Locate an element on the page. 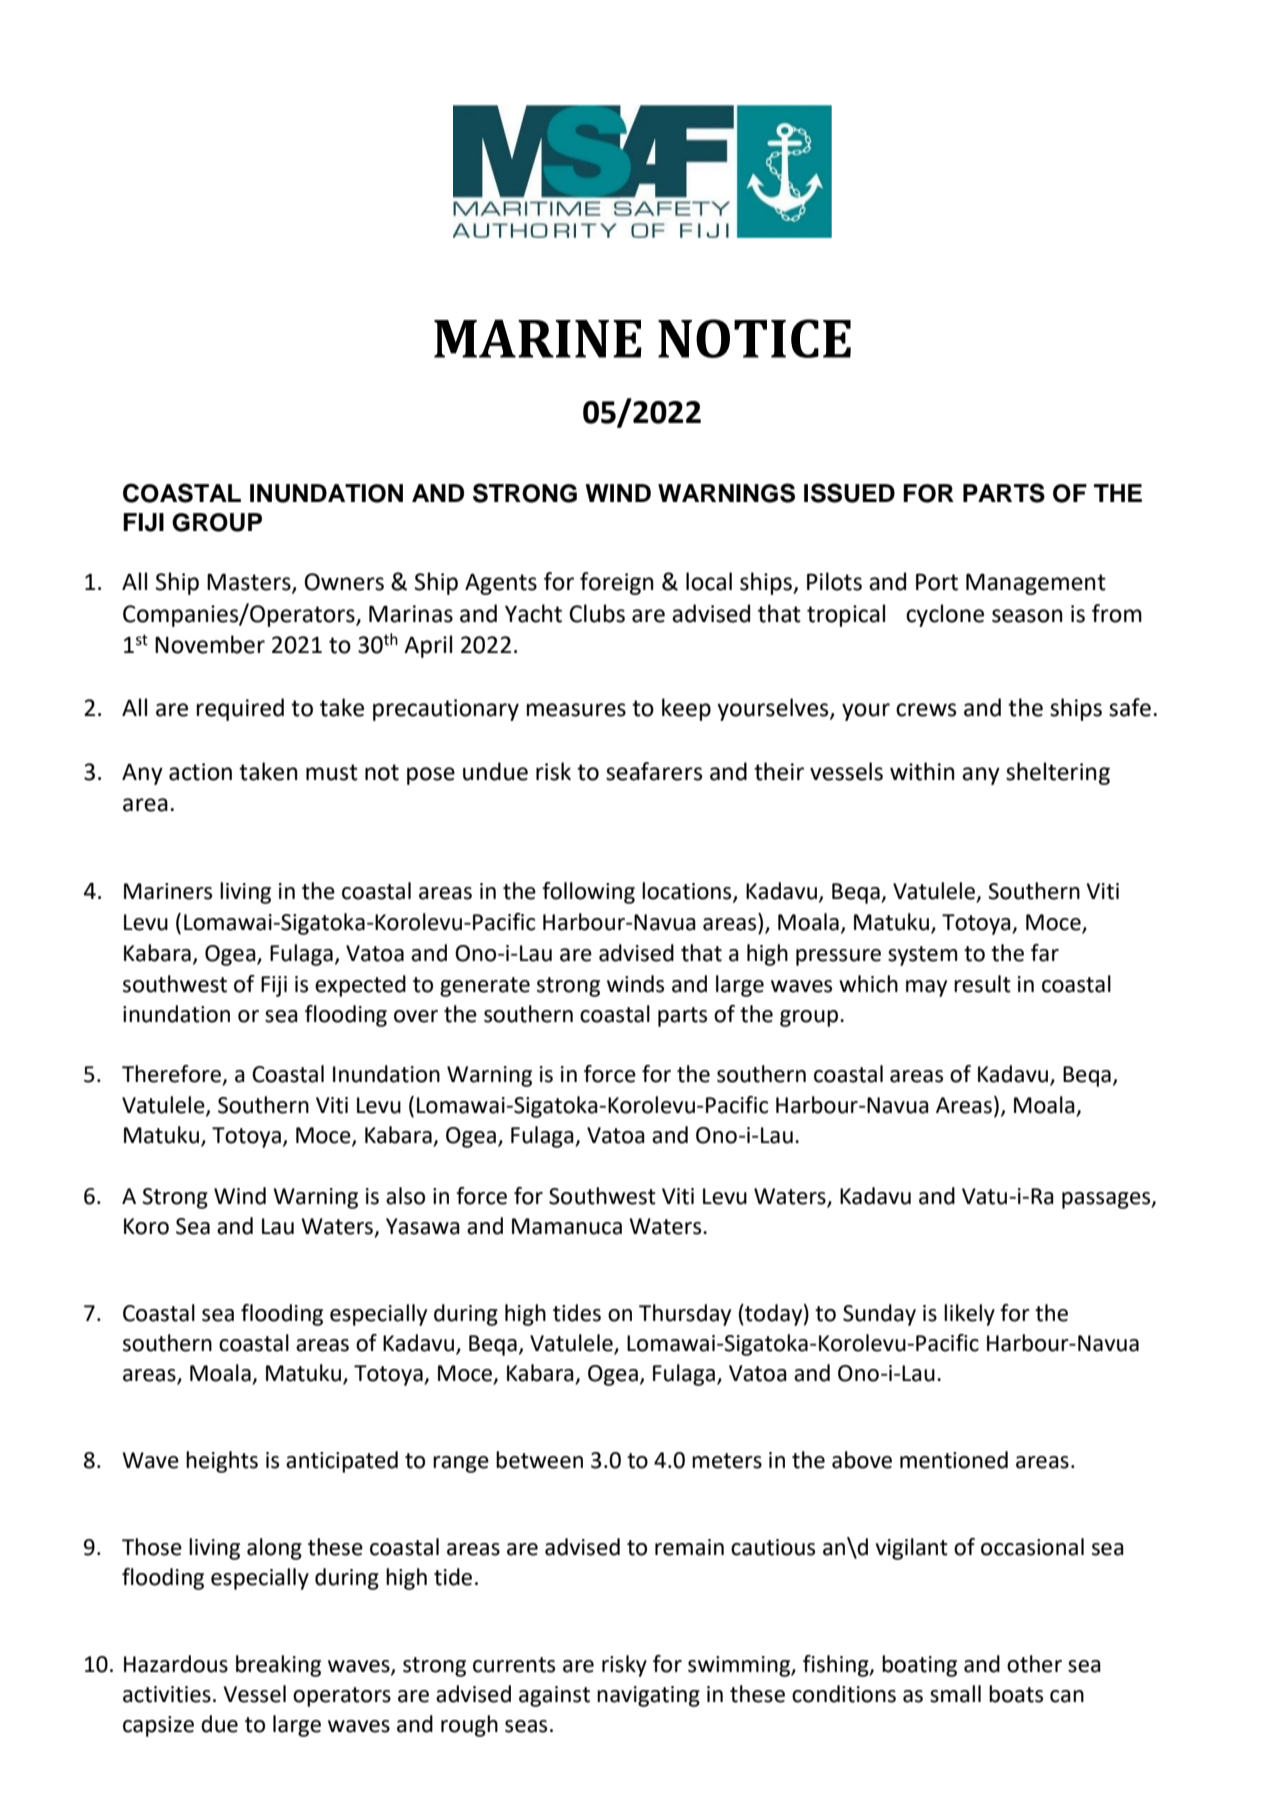  boats is located at coordinates (1016, 1694).
